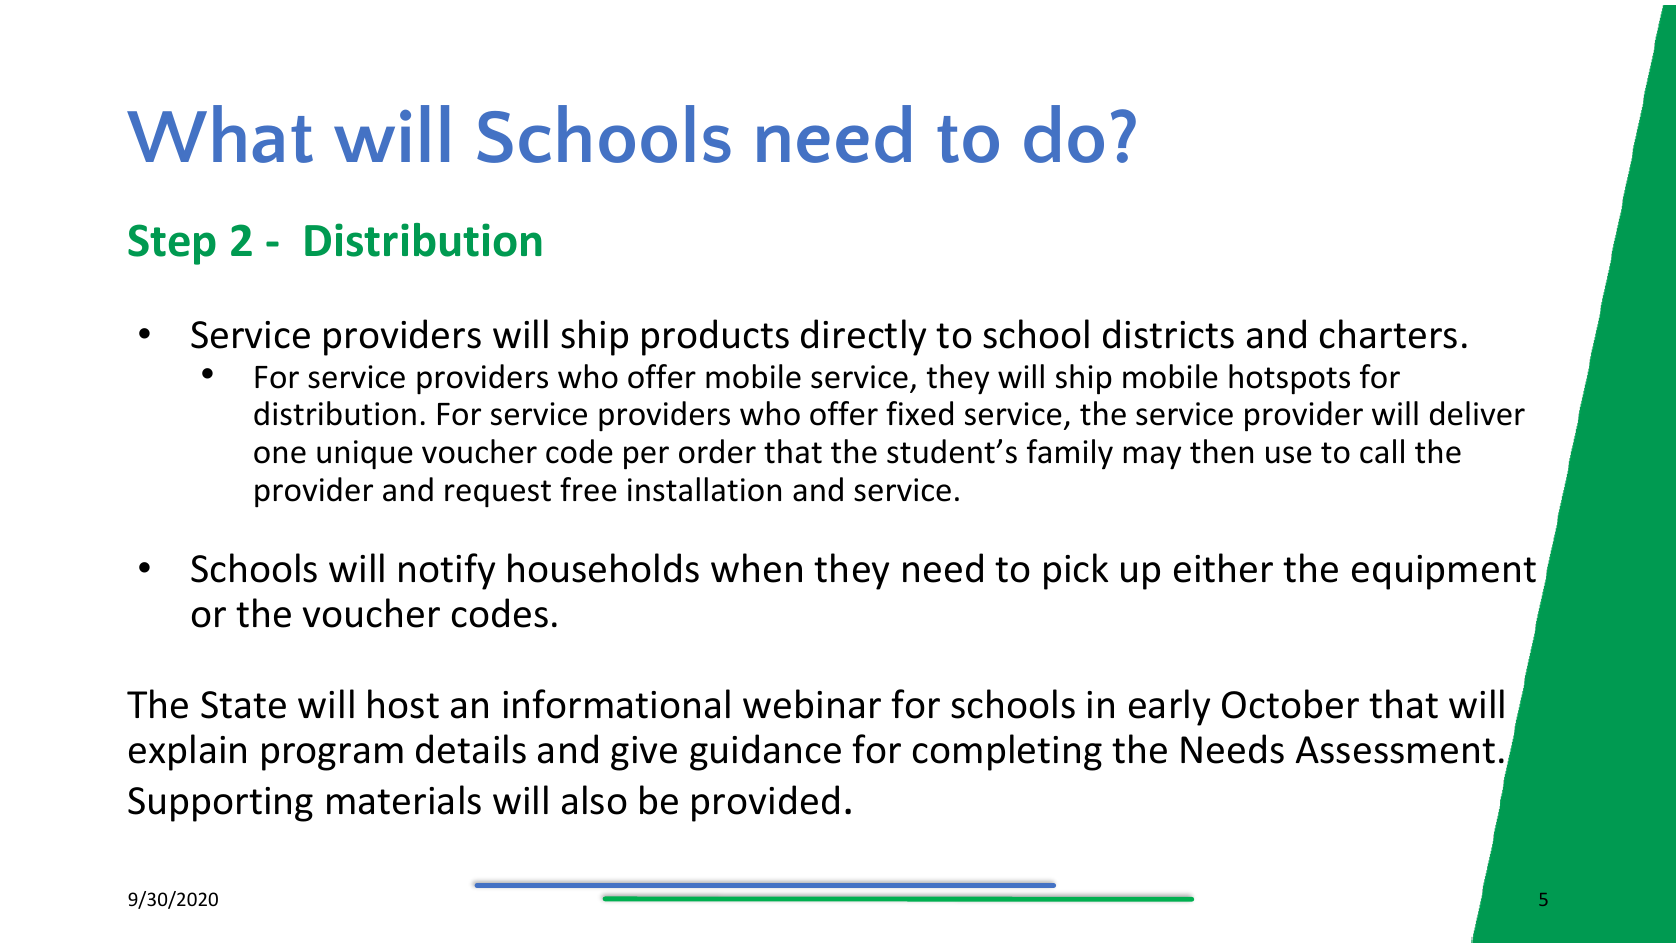 Image resolution: width=1677 pixels, height=943 pixels. What do you see at coordinates (365, 455) in the page?
I see `unique` at bounding box center [365, 455].
